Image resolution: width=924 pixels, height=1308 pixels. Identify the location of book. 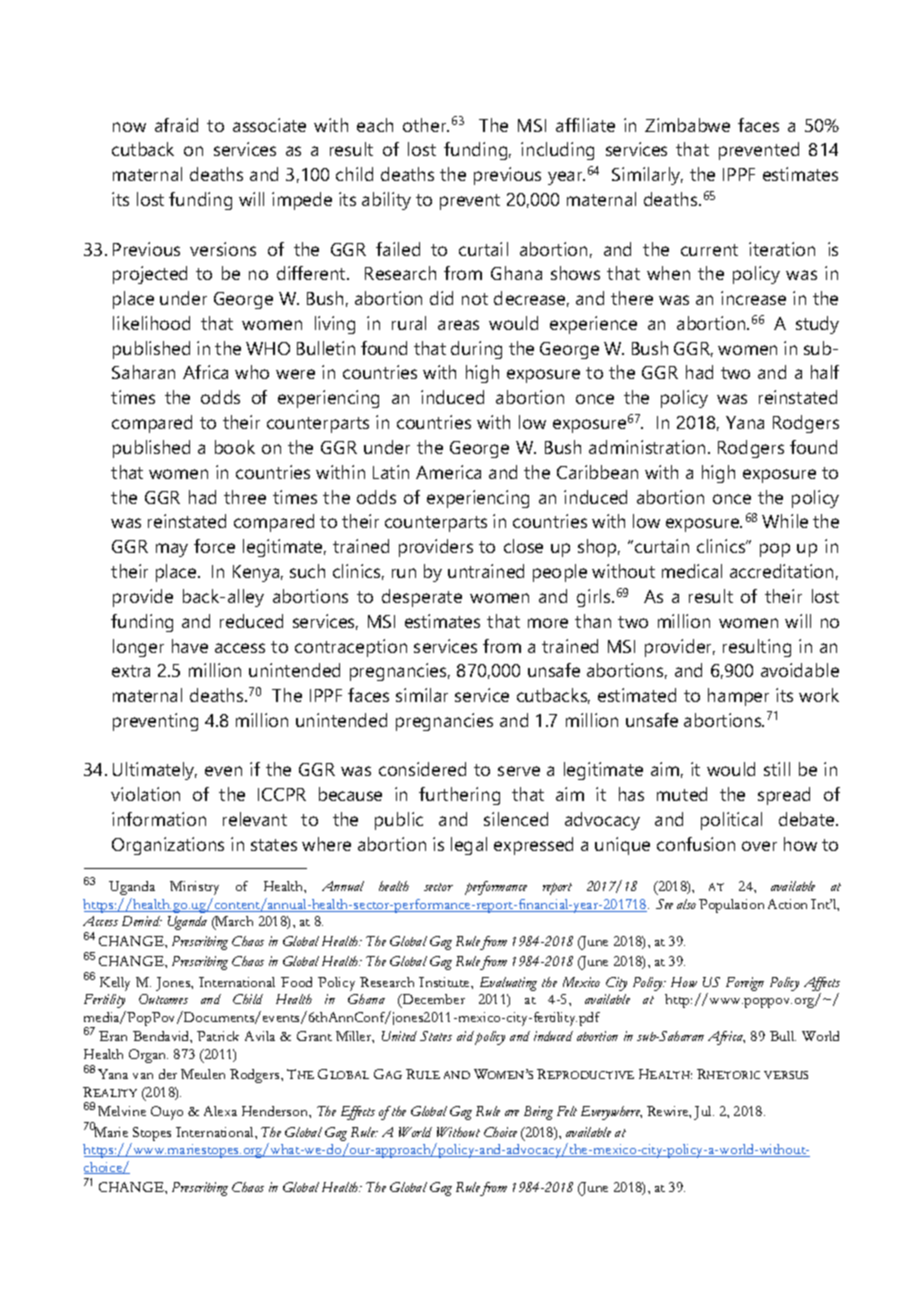
(235, 447).
